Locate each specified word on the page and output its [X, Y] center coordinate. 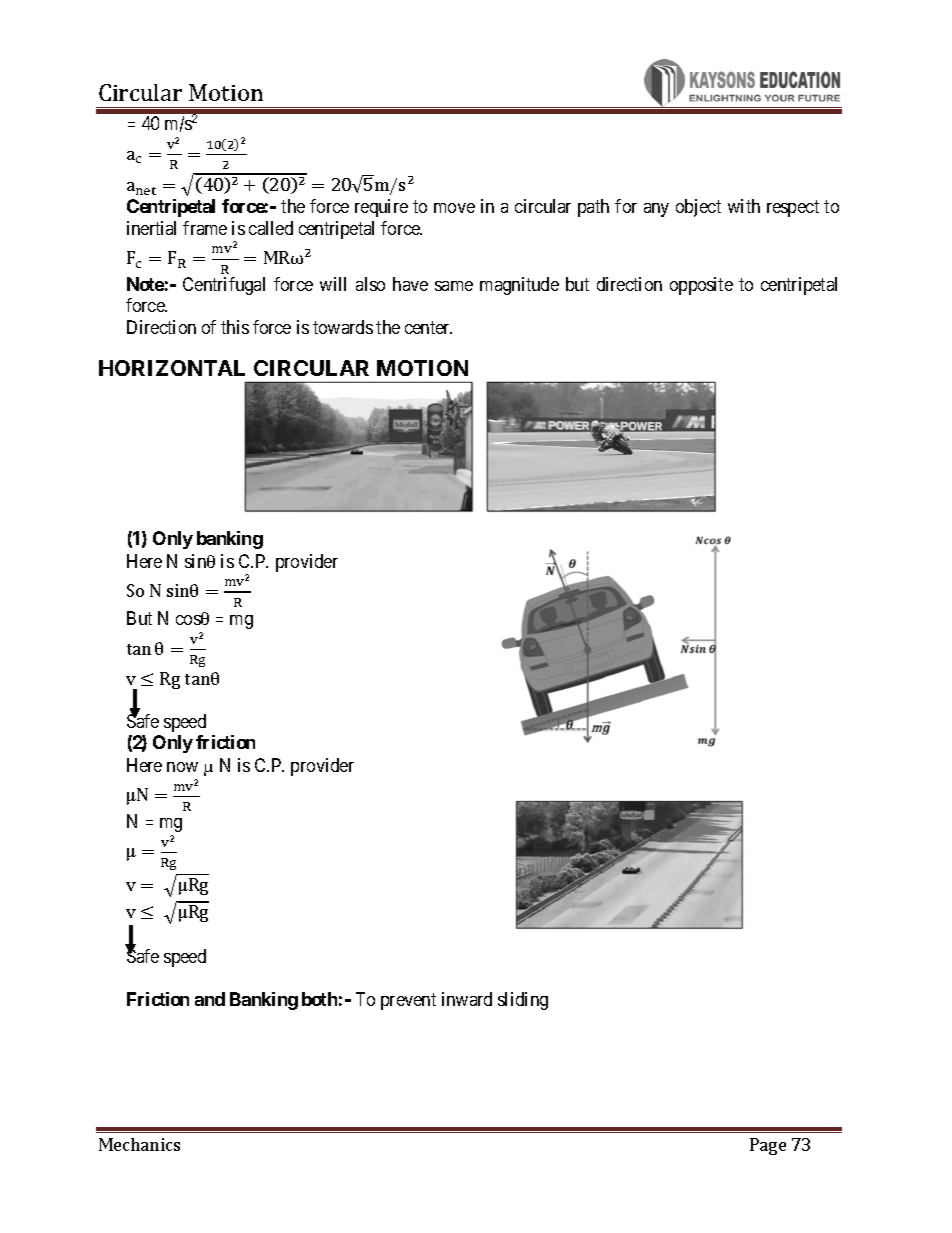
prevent [408, 1001]
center [428, 327]
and [210, 999]
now [182, 767]
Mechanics [139, 1144]
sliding [523, 1001]
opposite [701, 286]
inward [467, 999]
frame [205, 228]
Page [768, 1146]
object [698, 208]
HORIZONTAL [172, 368]
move [454, 208]
